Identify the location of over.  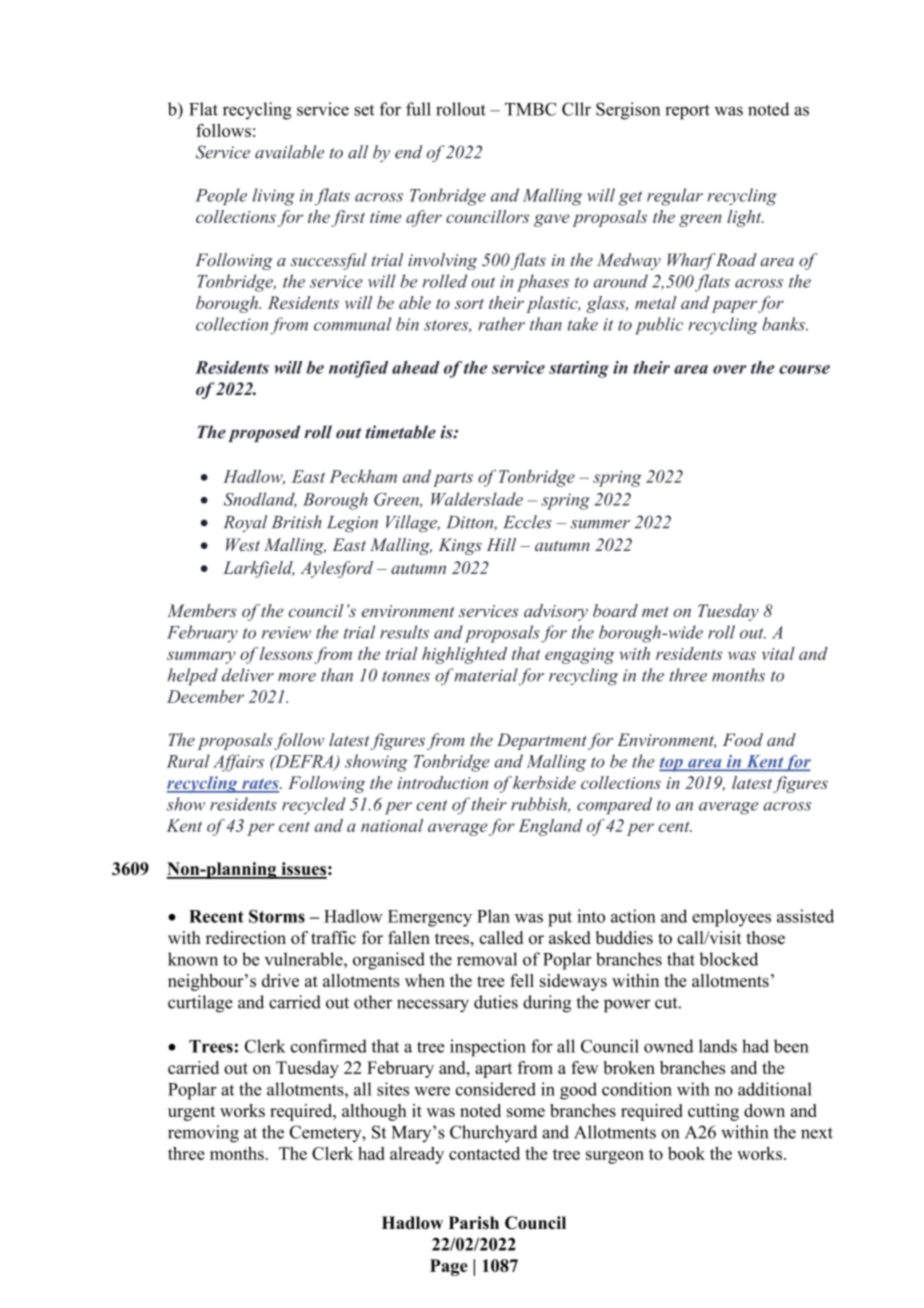
(730, 369).
